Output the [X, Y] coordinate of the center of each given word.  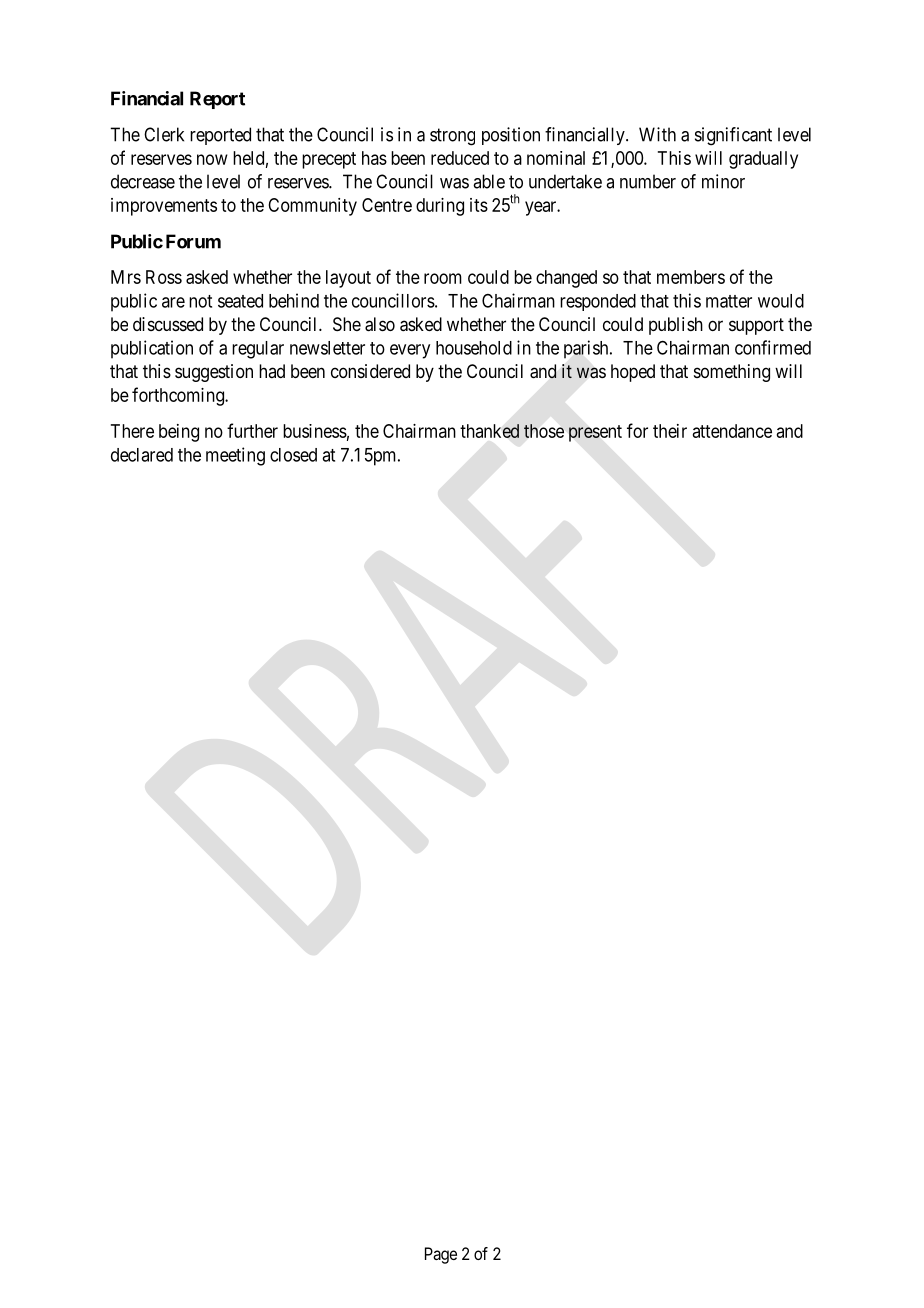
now [212, 159]
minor [723, 181]
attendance [732, 431]
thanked [489, 431]
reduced [460, 158]
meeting [235, 456]
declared [142, 455]
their [670, 431]
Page [441, 1255]
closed [293, 455]
